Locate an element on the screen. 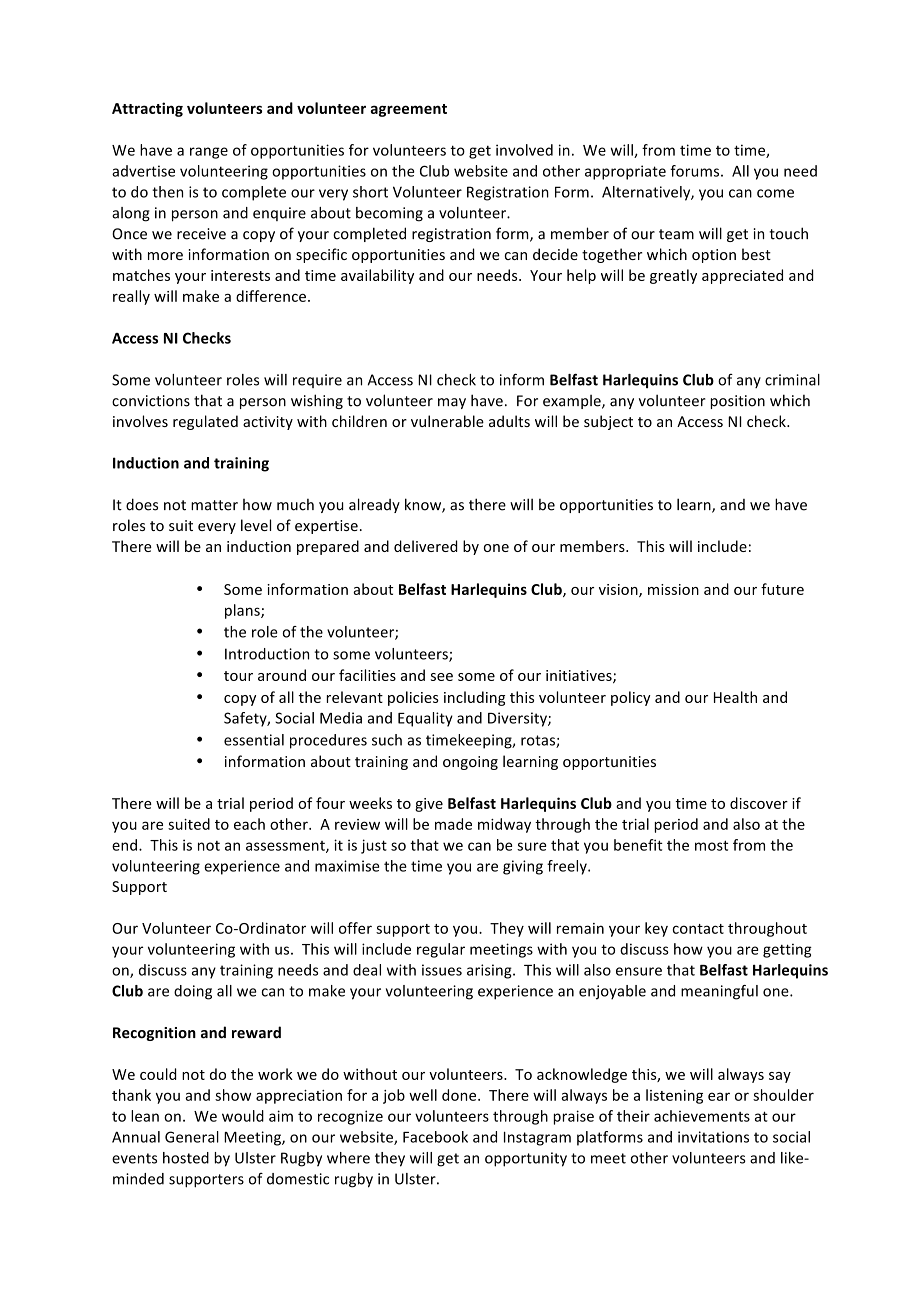  come is located at coordinates (775, 193).
